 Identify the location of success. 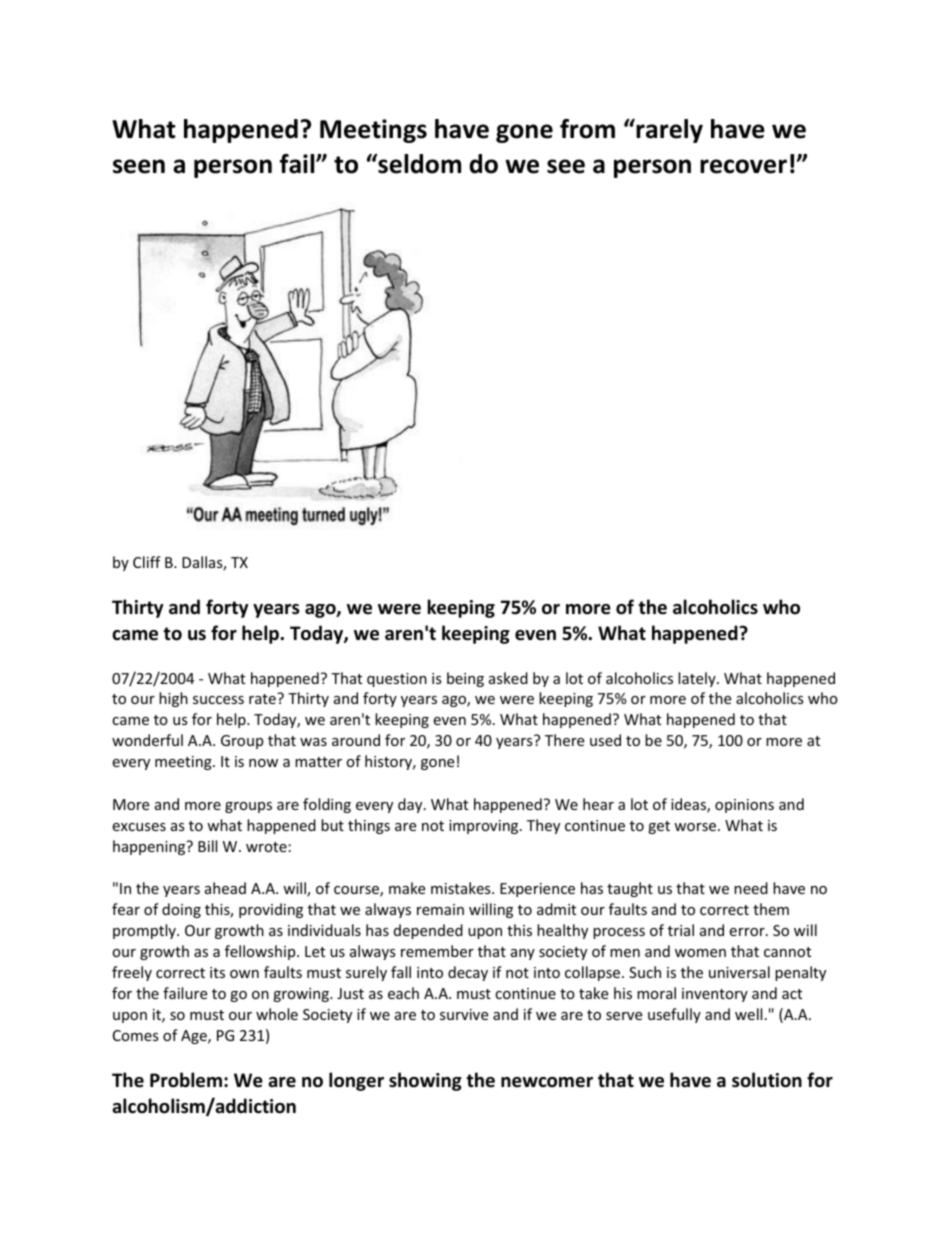
(218, 700).
